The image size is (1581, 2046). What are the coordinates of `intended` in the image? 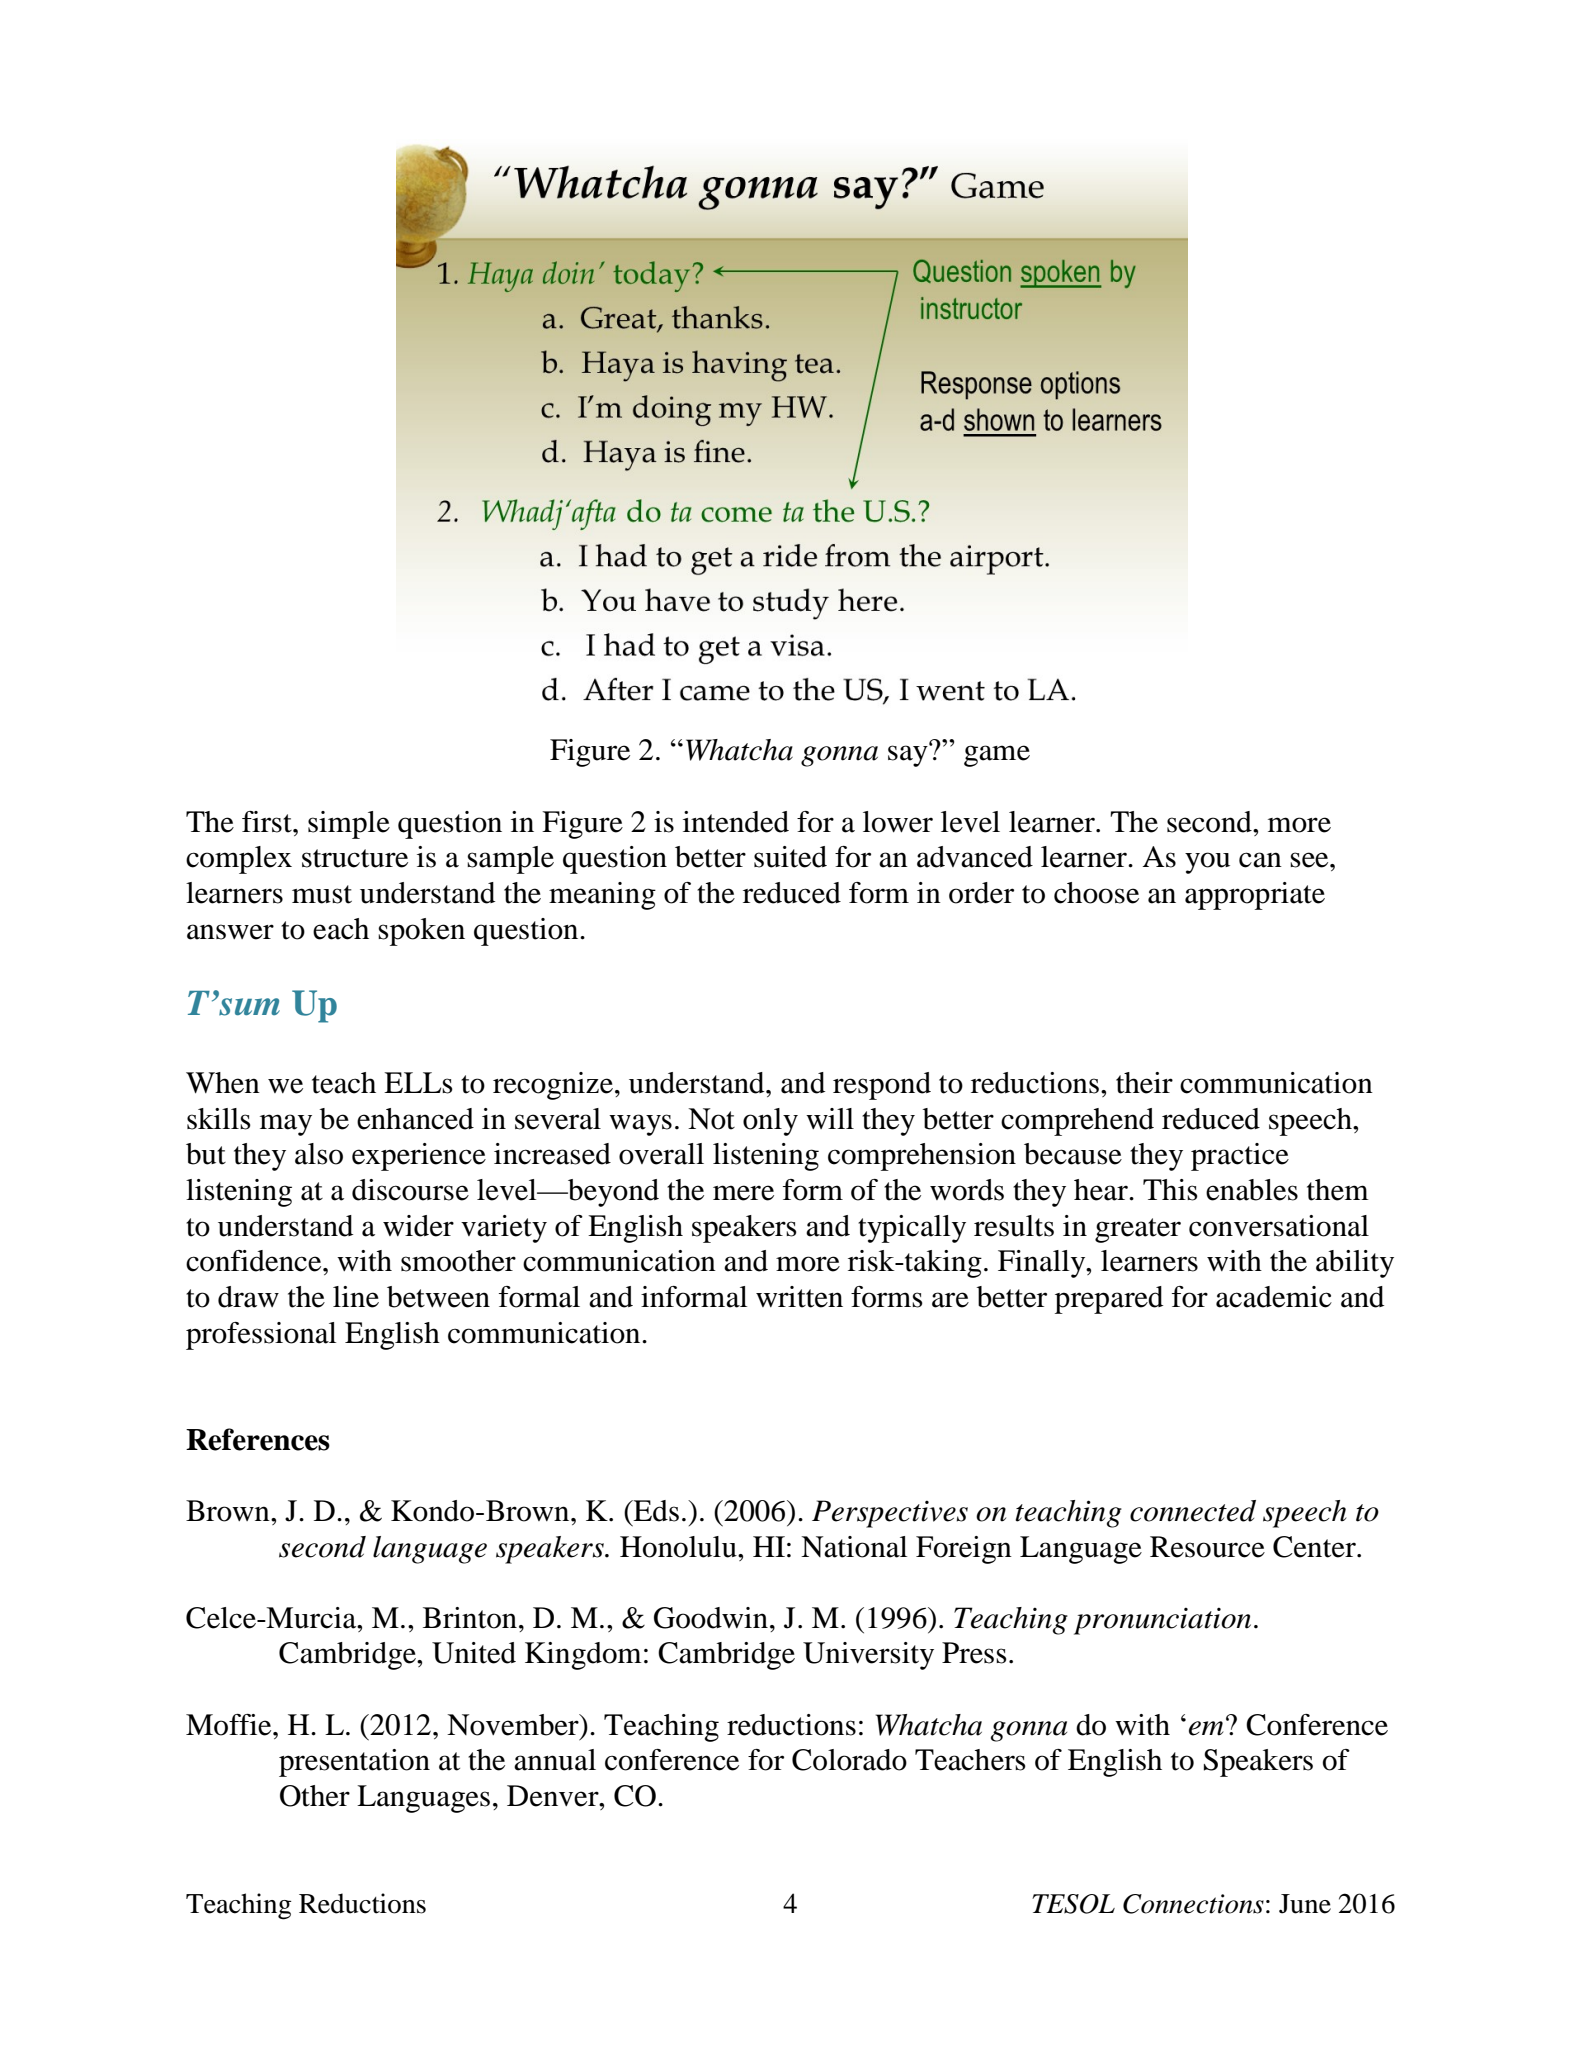 It's located at (736, 822).
